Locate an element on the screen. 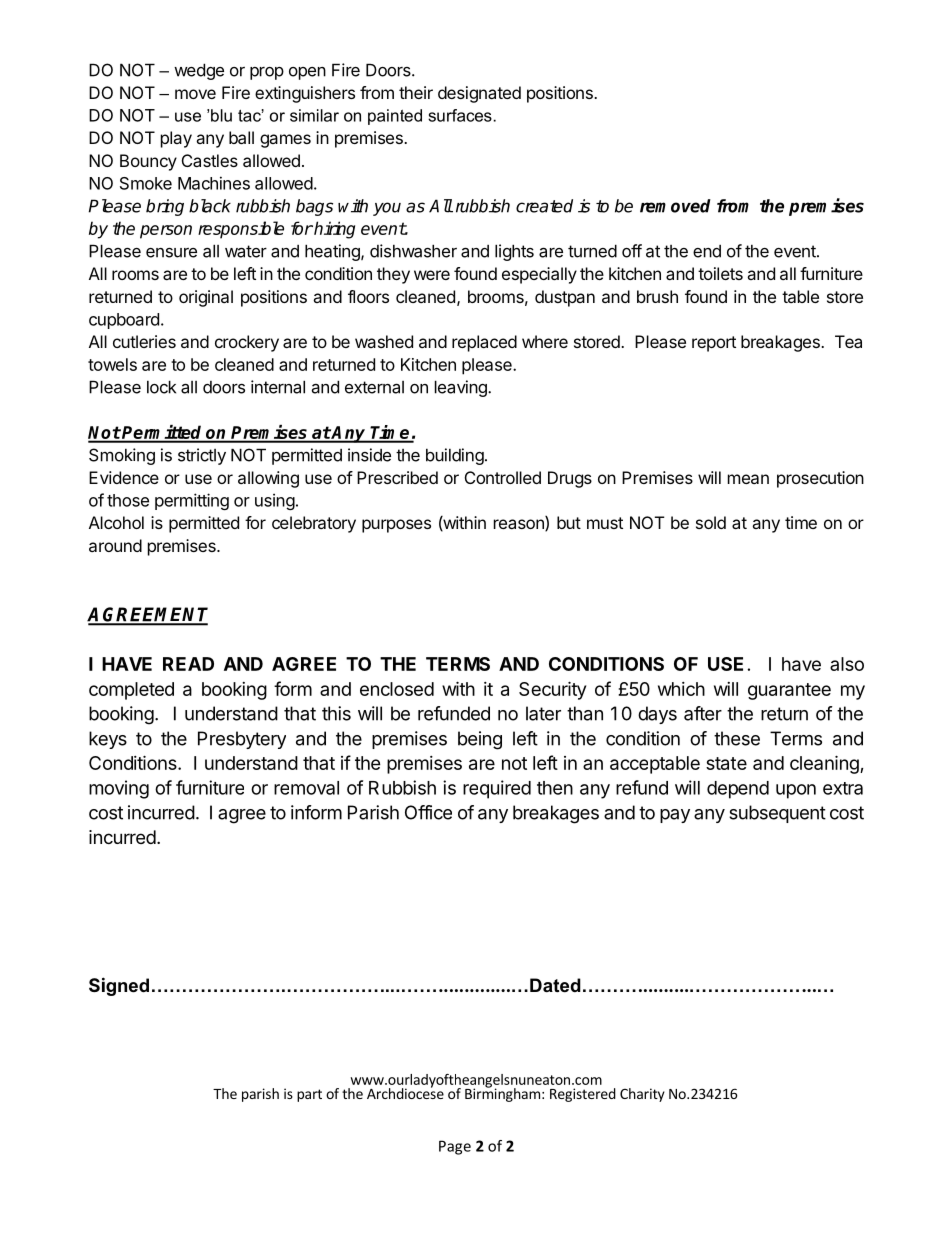 The width and height of the screenshot is (952, 1233). mean is located at coordinates (748, 479).
